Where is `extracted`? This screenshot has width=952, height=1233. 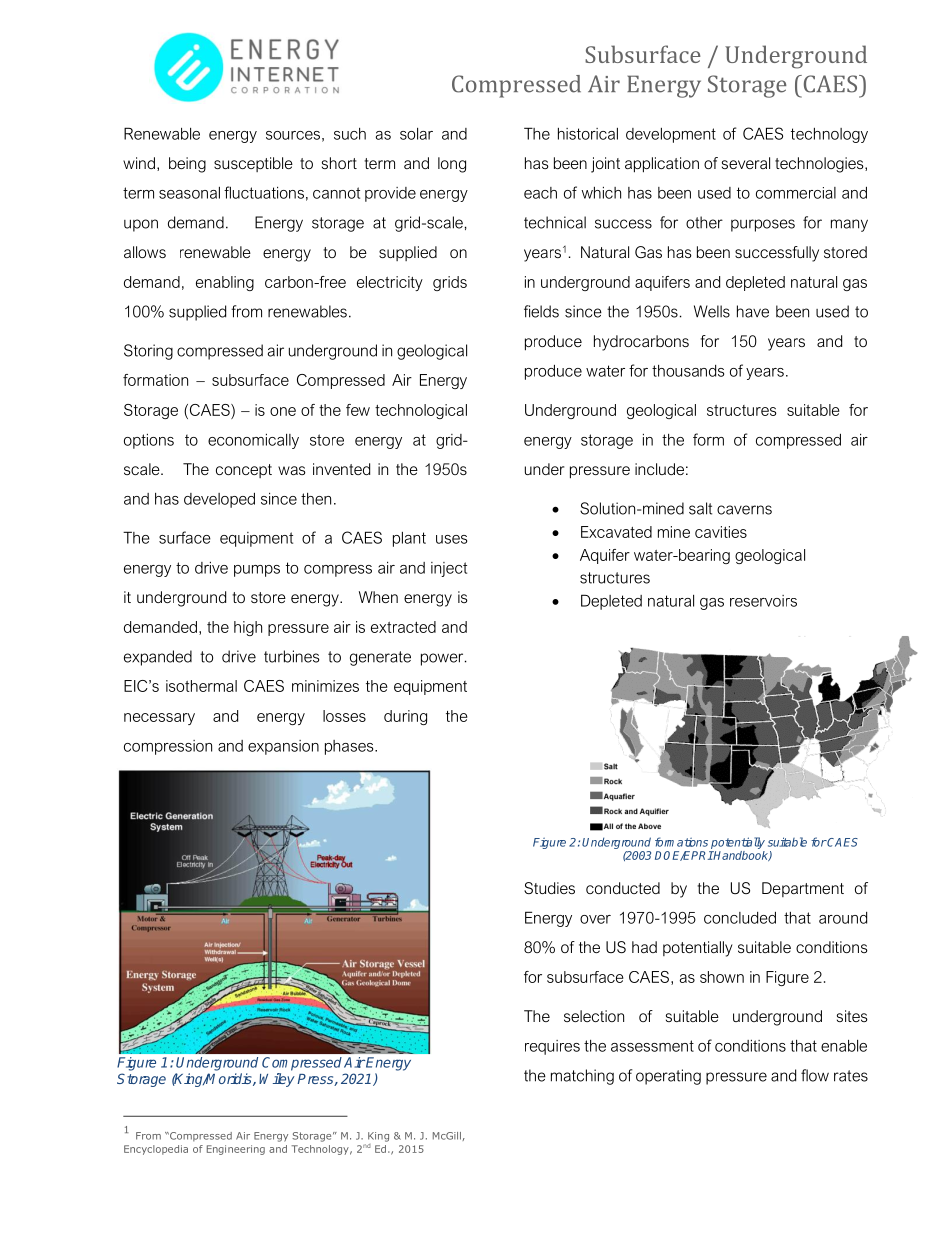 extracted is located at coordinates (403, 627).
